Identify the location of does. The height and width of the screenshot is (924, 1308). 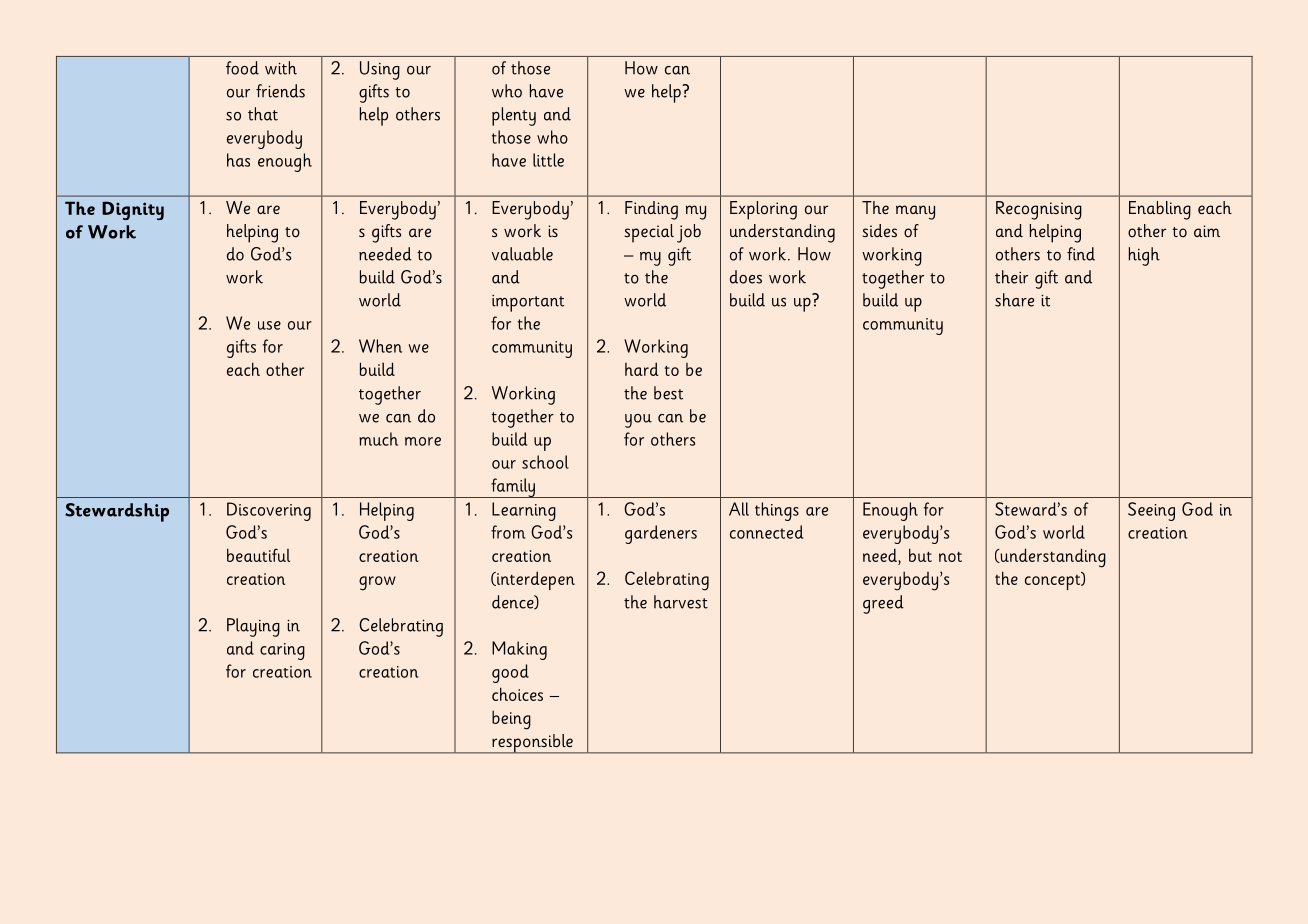
(746, 277).
